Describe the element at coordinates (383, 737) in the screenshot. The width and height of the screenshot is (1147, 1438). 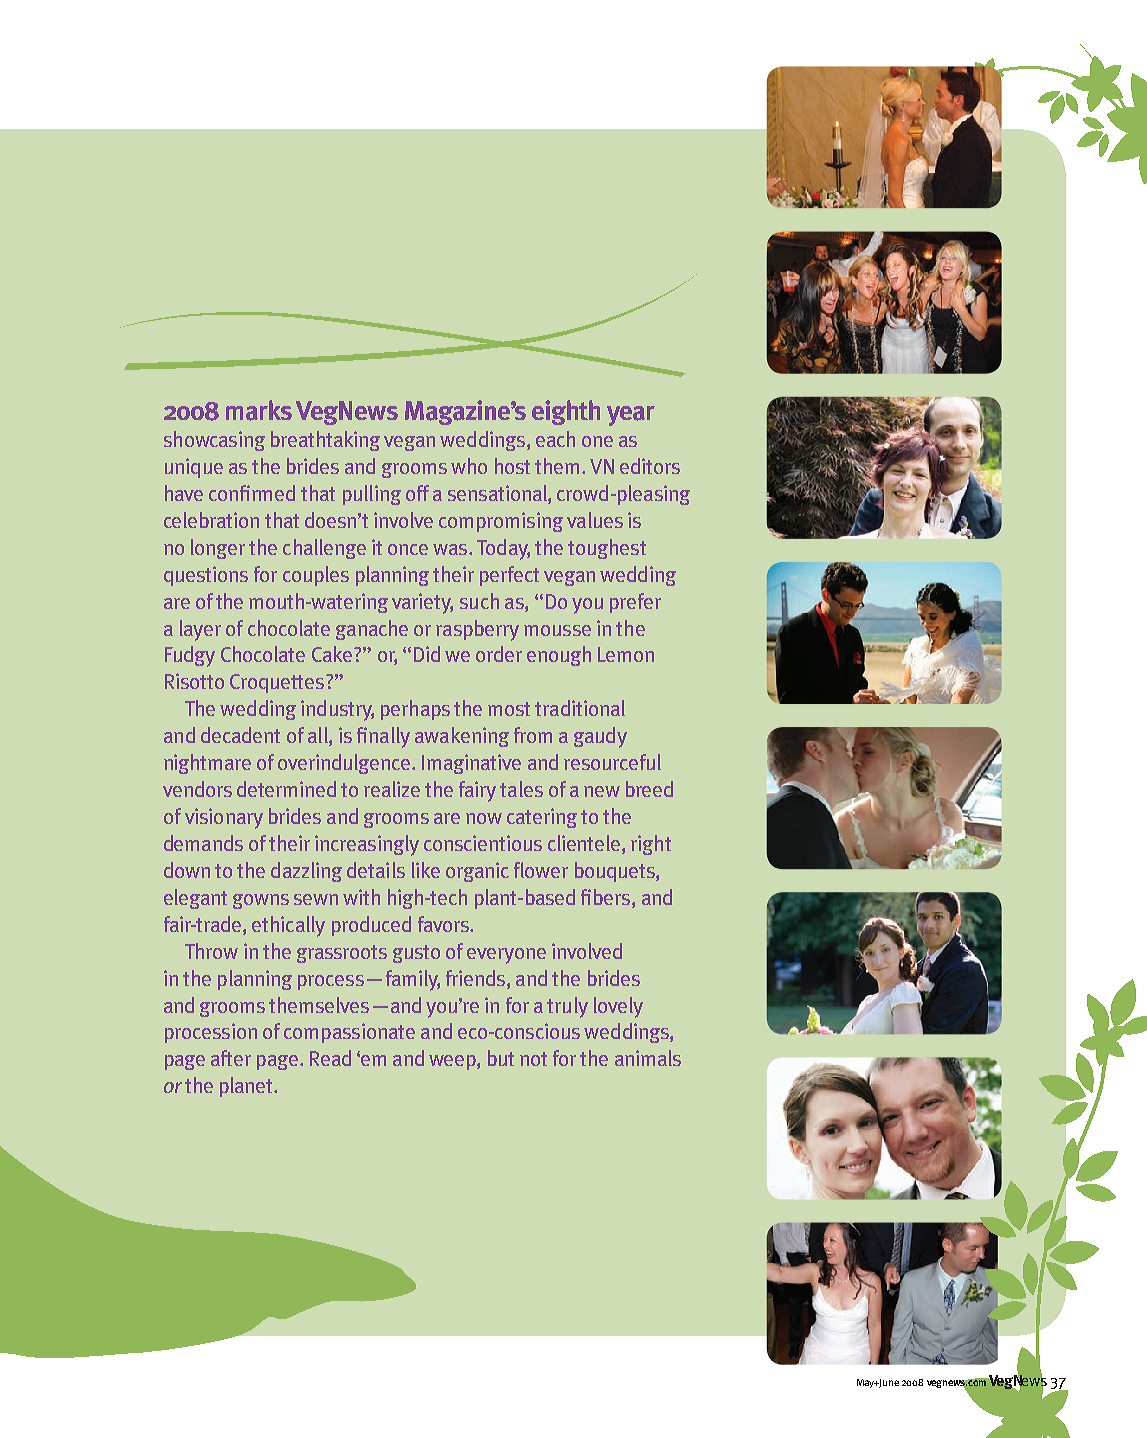
I see `finally` at that location.
